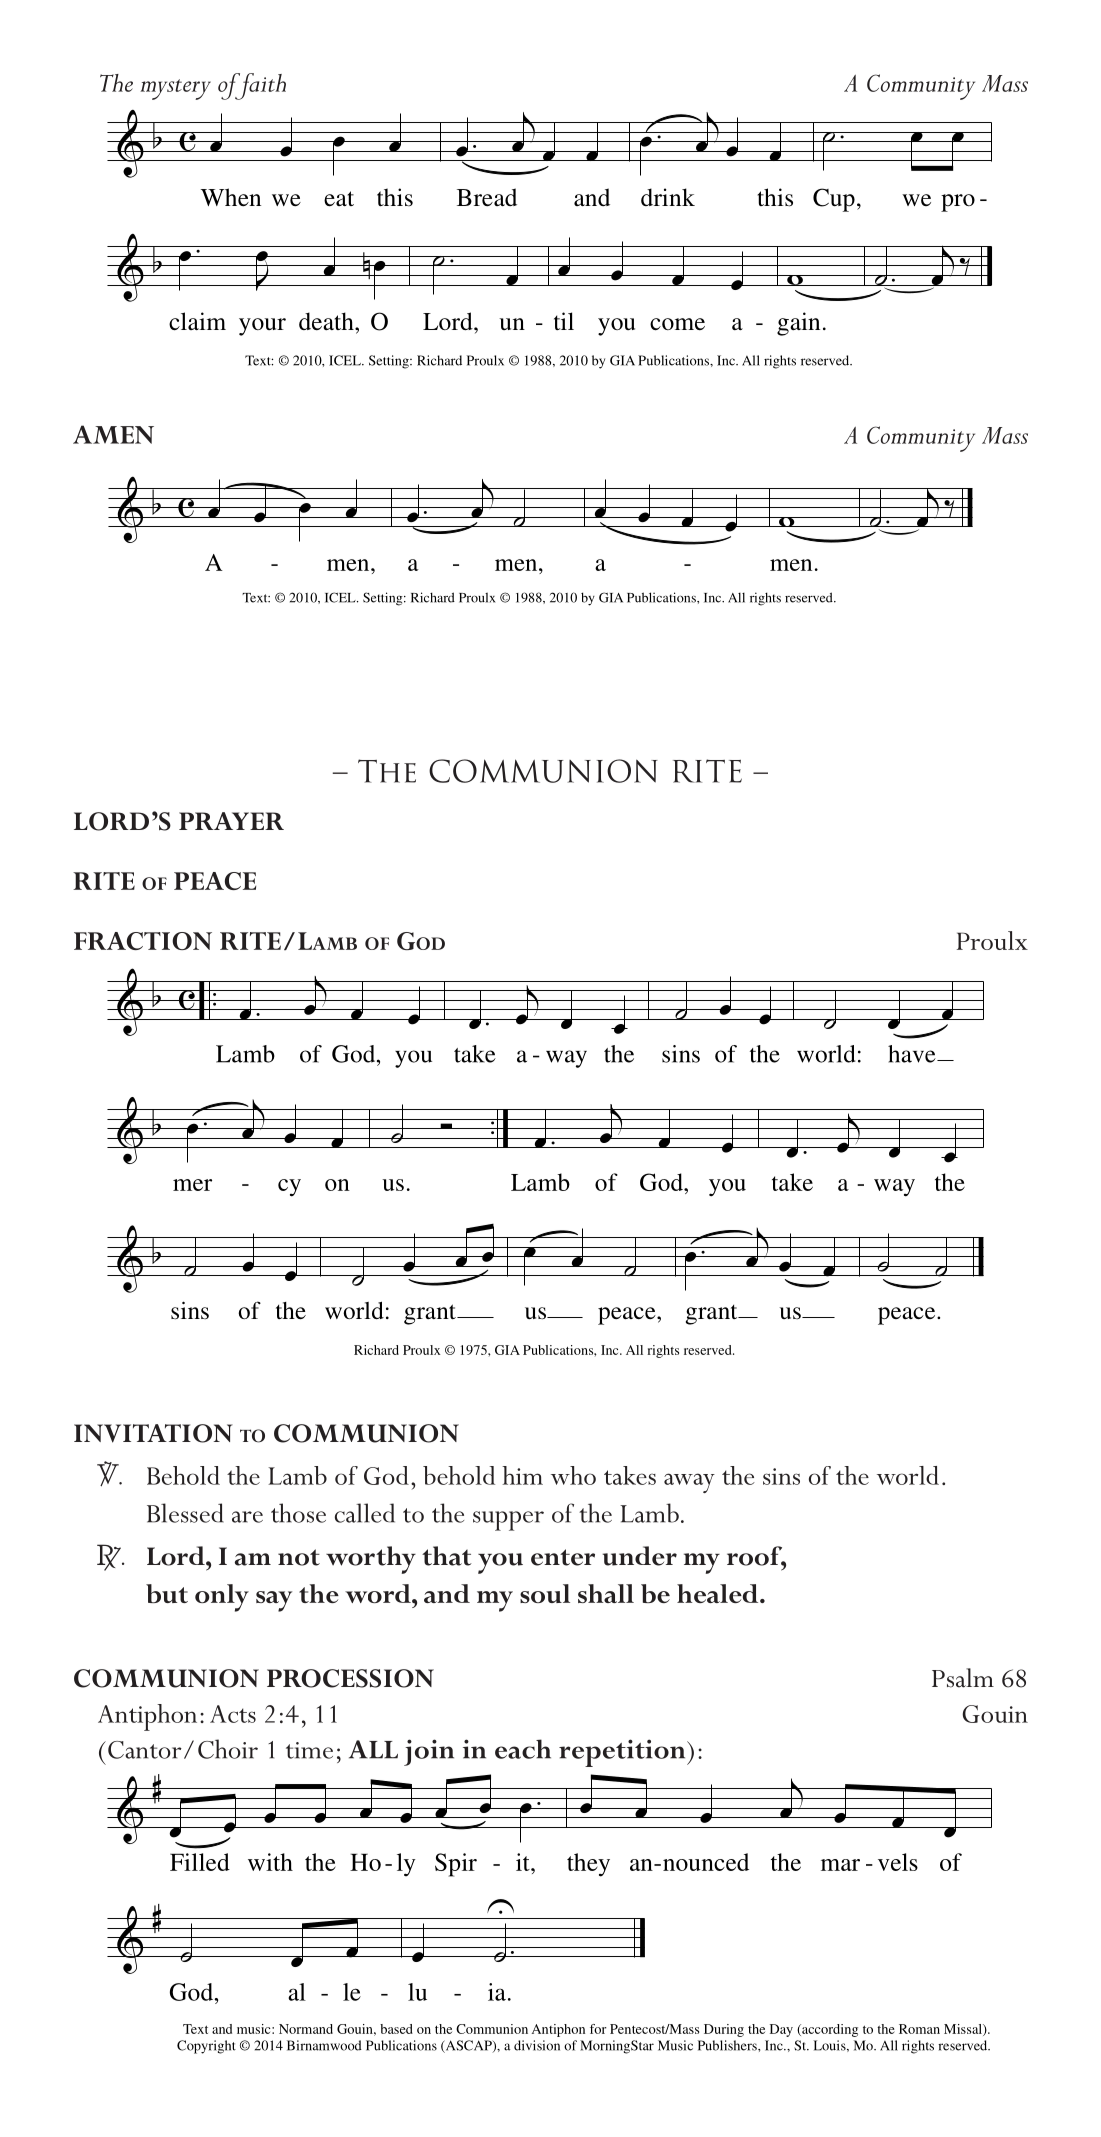  I want to click on Copyright, so click(206, 2047).
